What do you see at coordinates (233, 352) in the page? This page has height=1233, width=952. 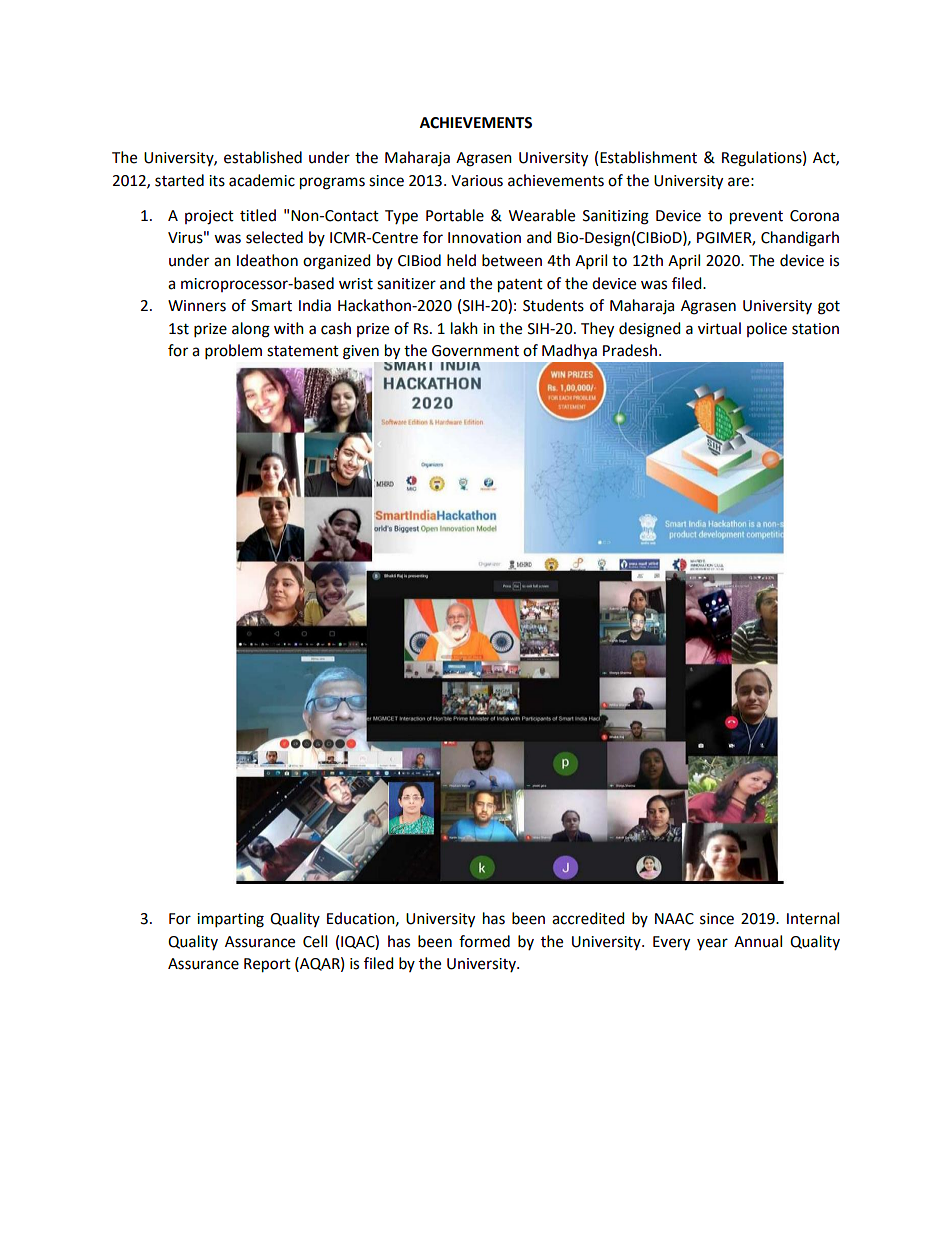 I see `problem` at bounding box center [233, 352].
